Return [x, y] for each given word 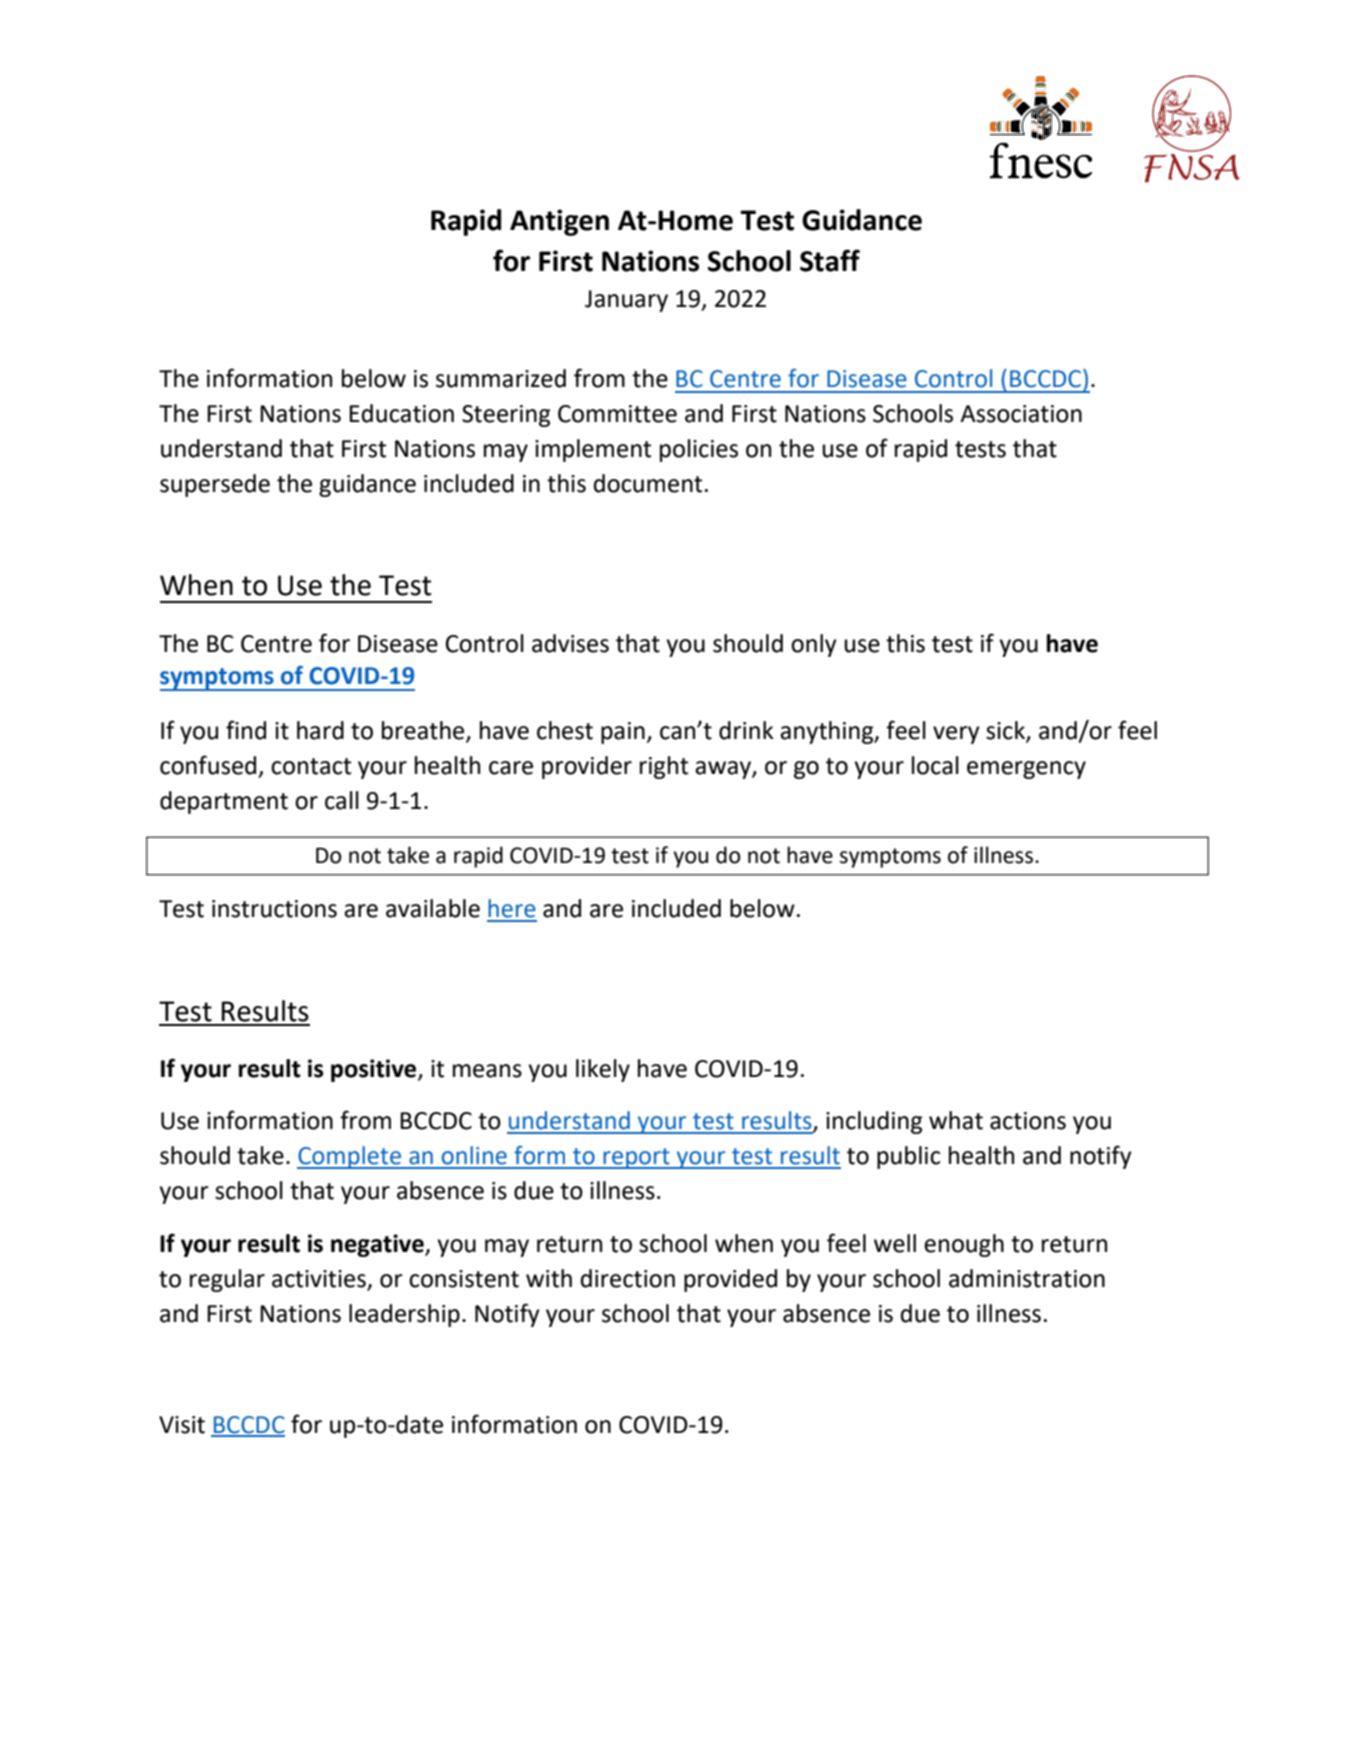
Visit [182, 1425]
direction [628, 1278]
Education [401, 413]
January [626, 301]
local [935, 765]
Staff [830, 260]
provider [587, 767]
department [224, 802]
